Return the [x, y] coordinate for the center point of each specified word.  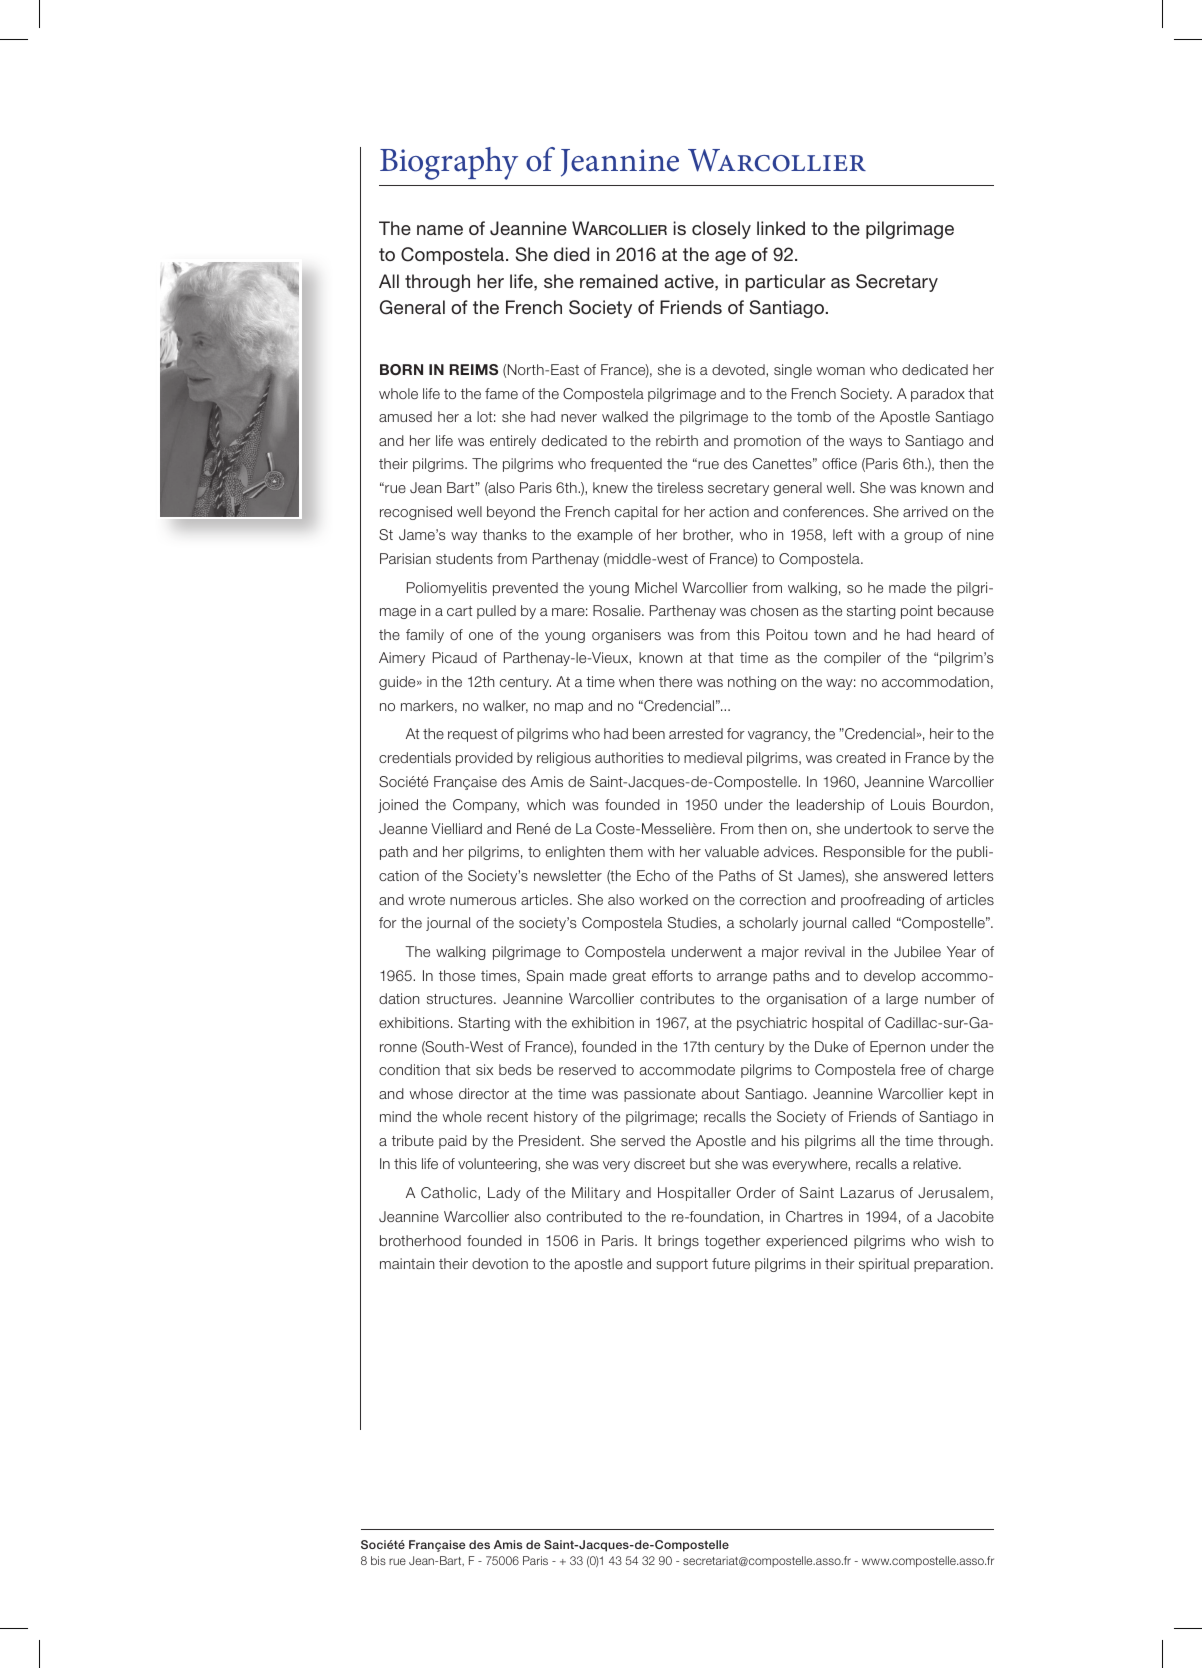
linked [781, 228]
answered [915, 875]
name [440, 230]
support [682, 1265]
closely [721, 230]
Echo [653, 875]
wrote [427, 900]
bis [378, 1560]
